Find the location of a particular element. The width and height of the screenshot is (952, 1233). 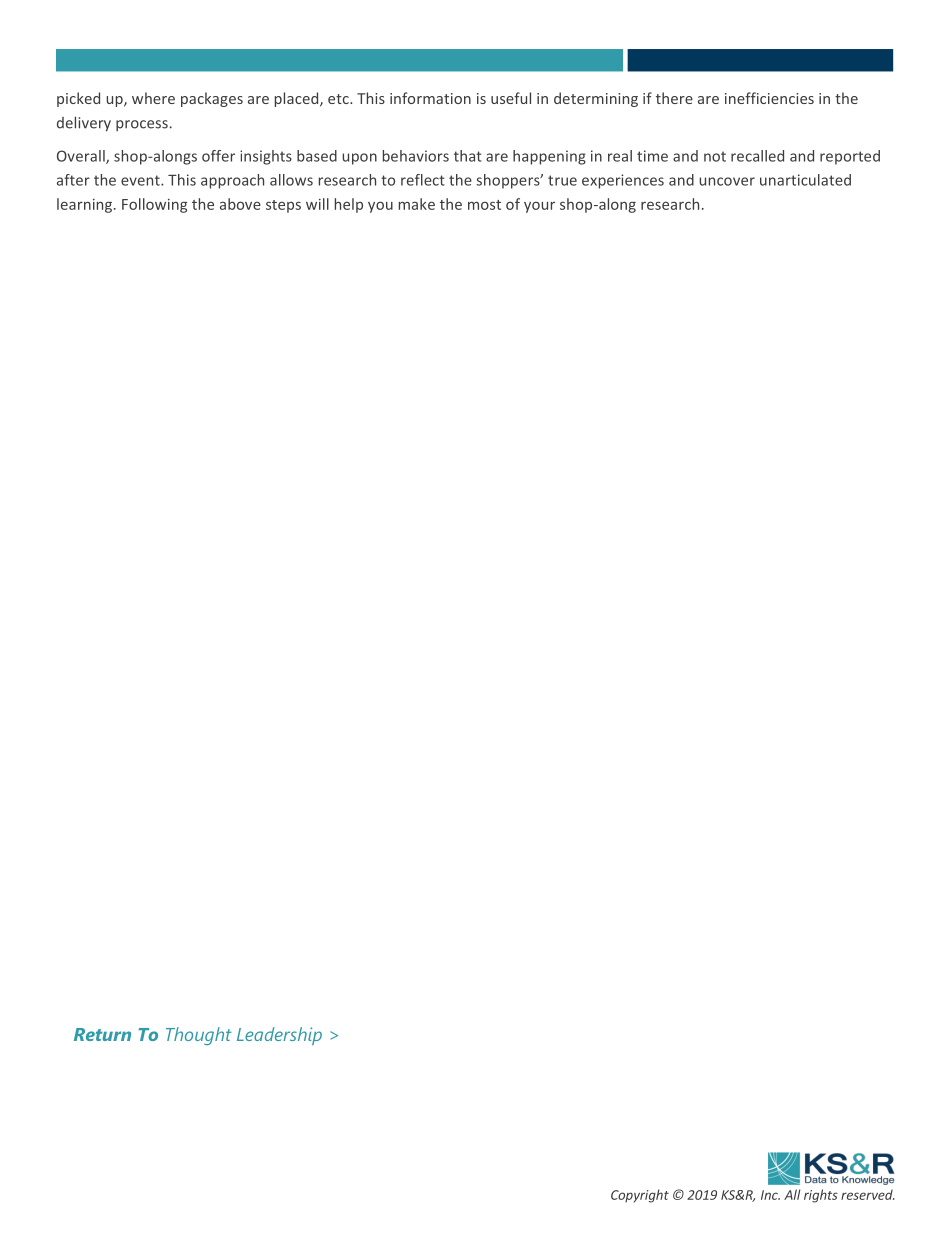

Copyright is located at coordinates (640, 1196).
